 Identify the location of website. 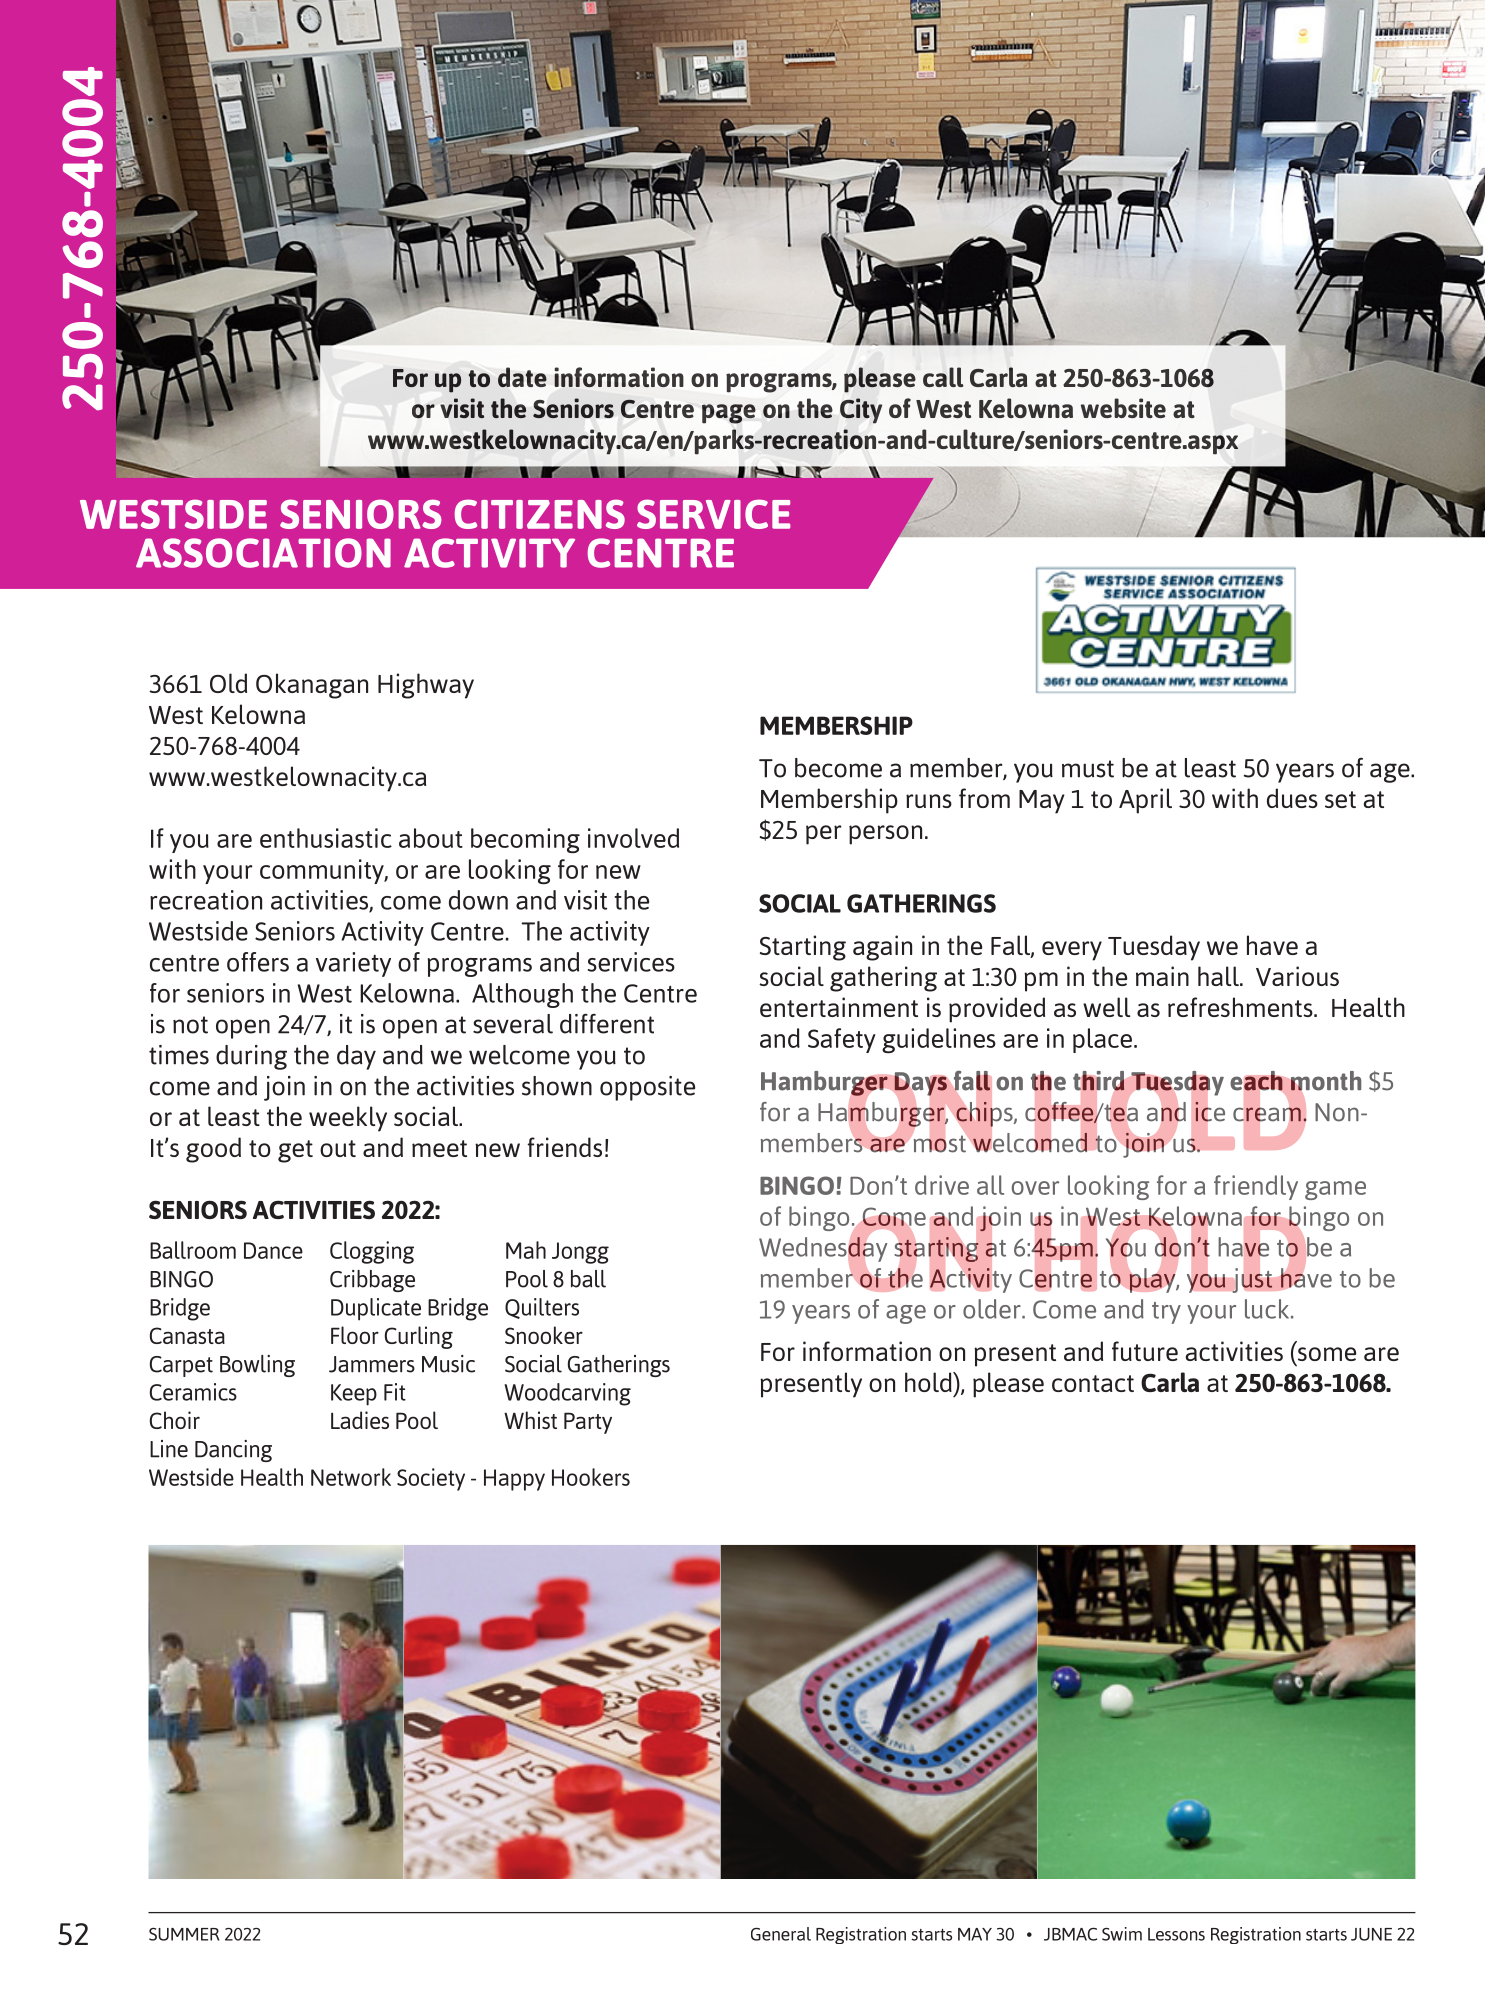
(1123, 408).
